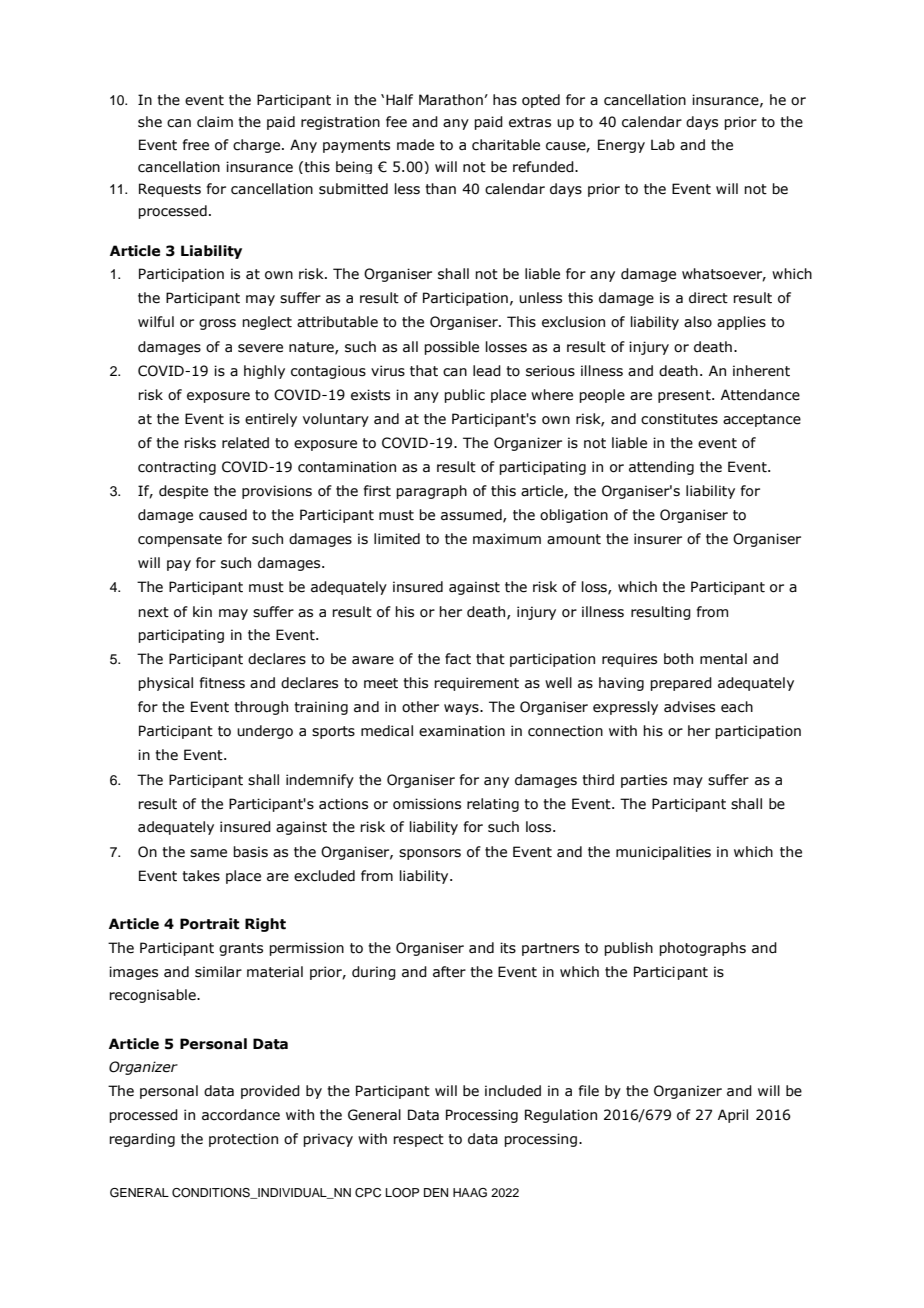  I want to click on Portrait, so click(209, 924).
